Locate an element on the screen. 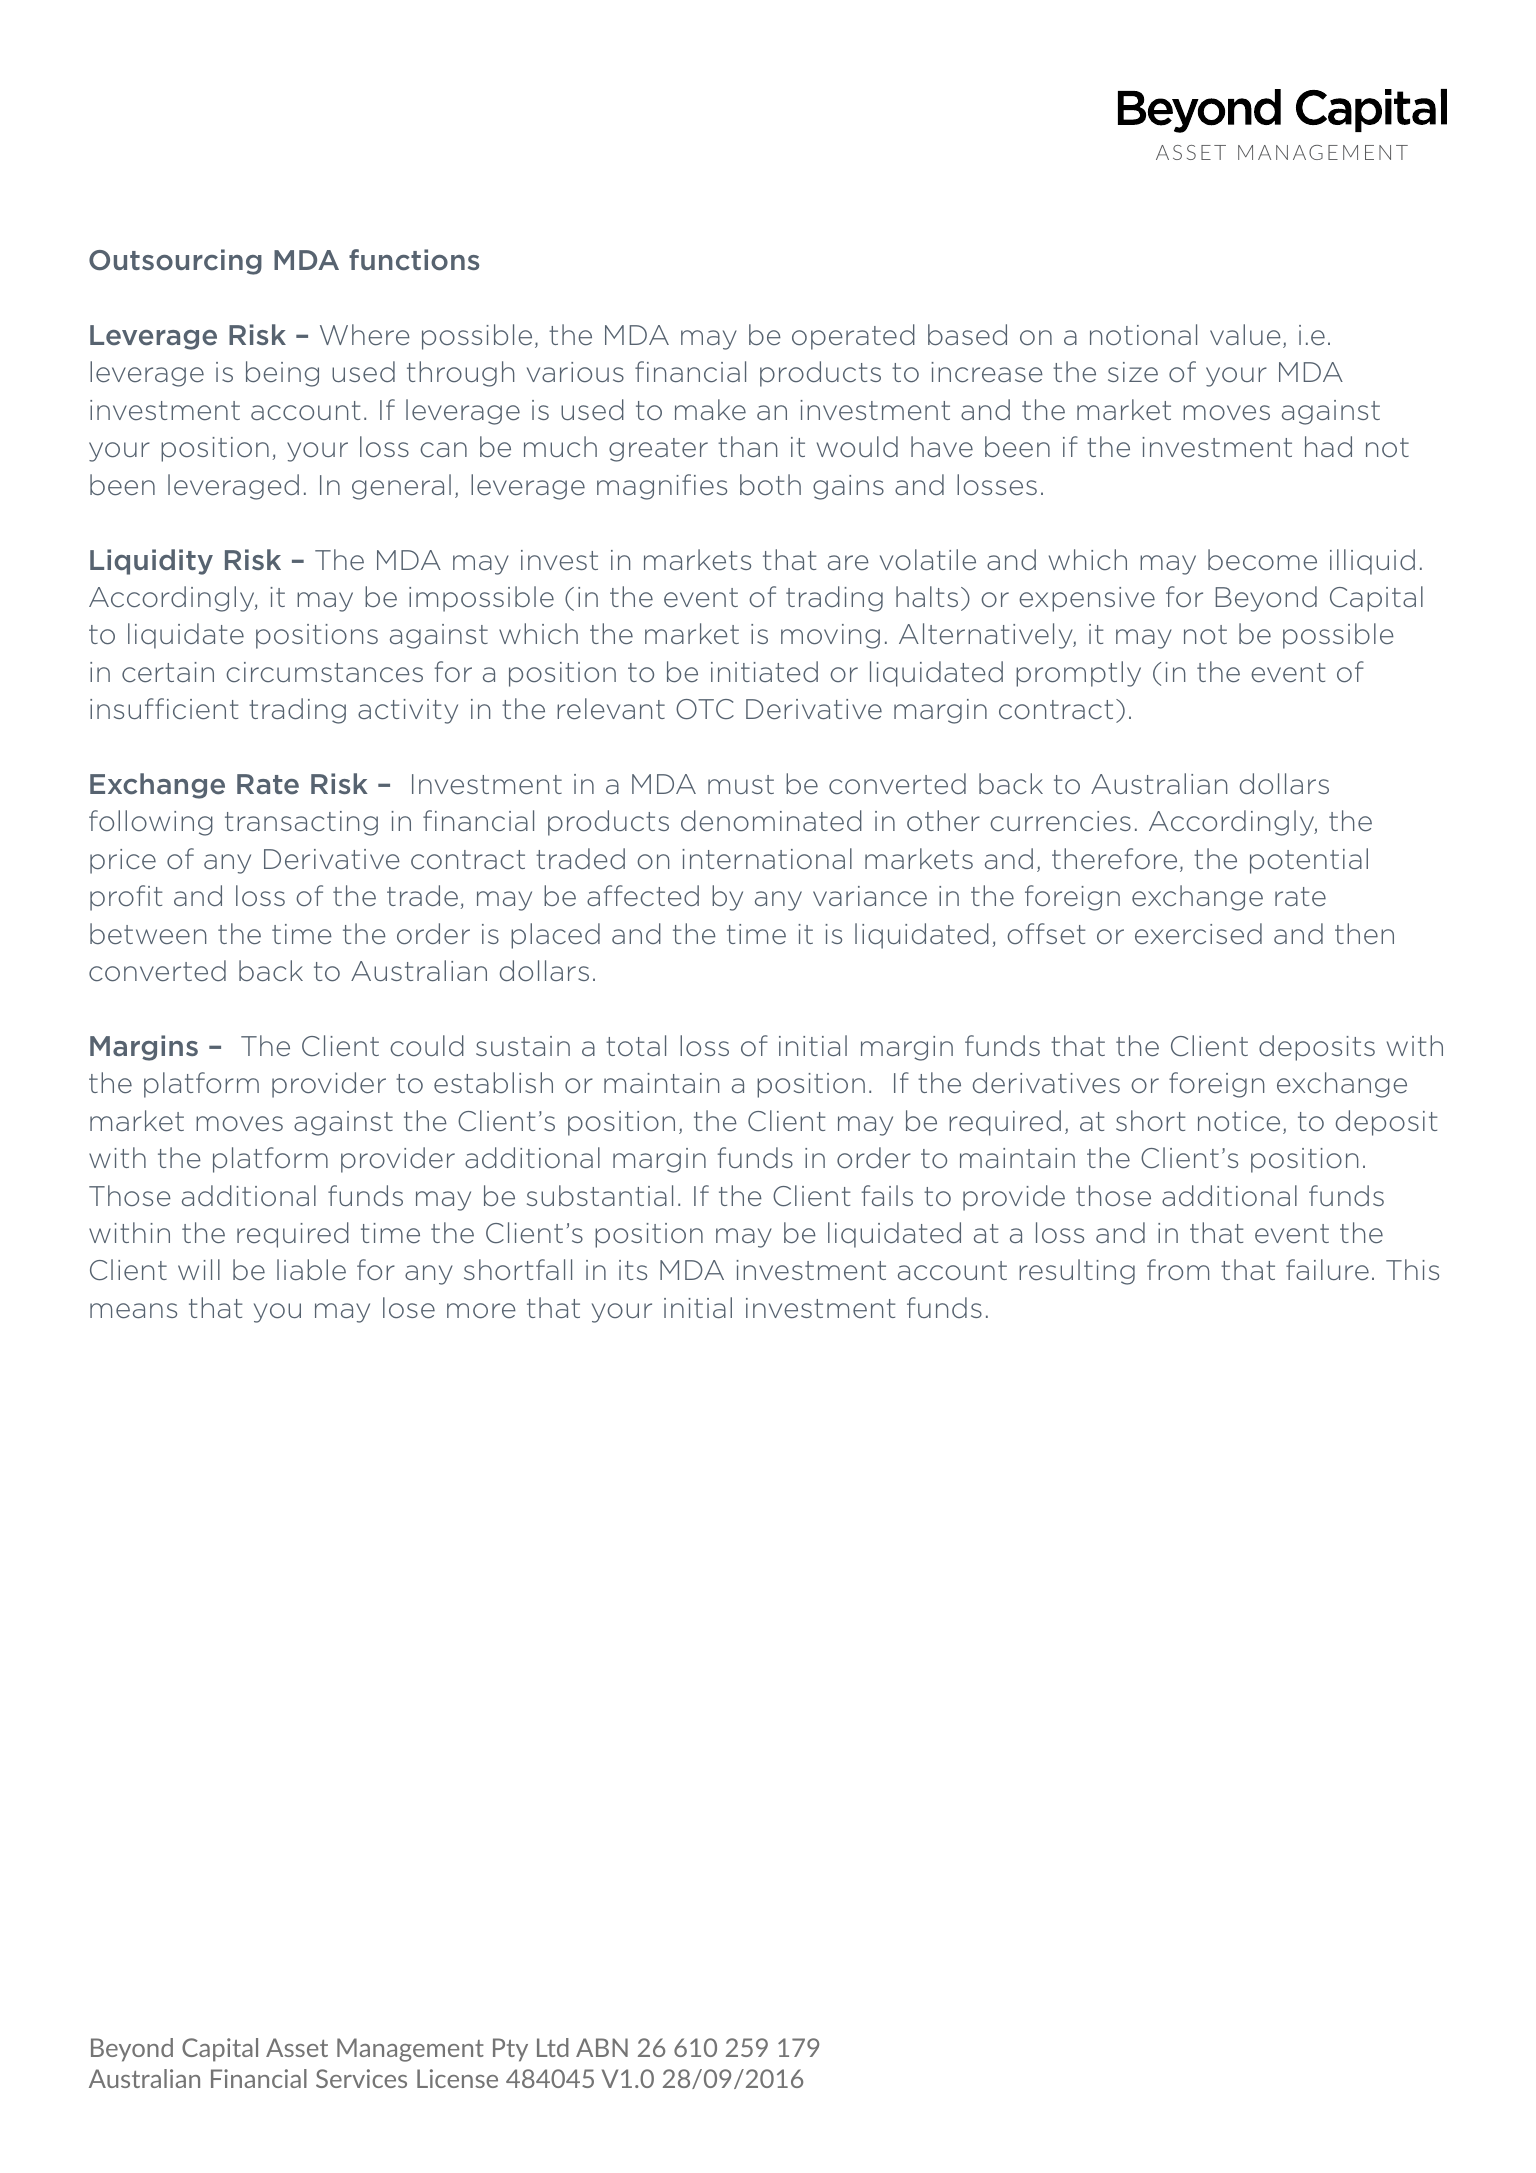 The height and width of the screenshot is (2173, 1536). ABN is located at coordinates (602, 2047).
